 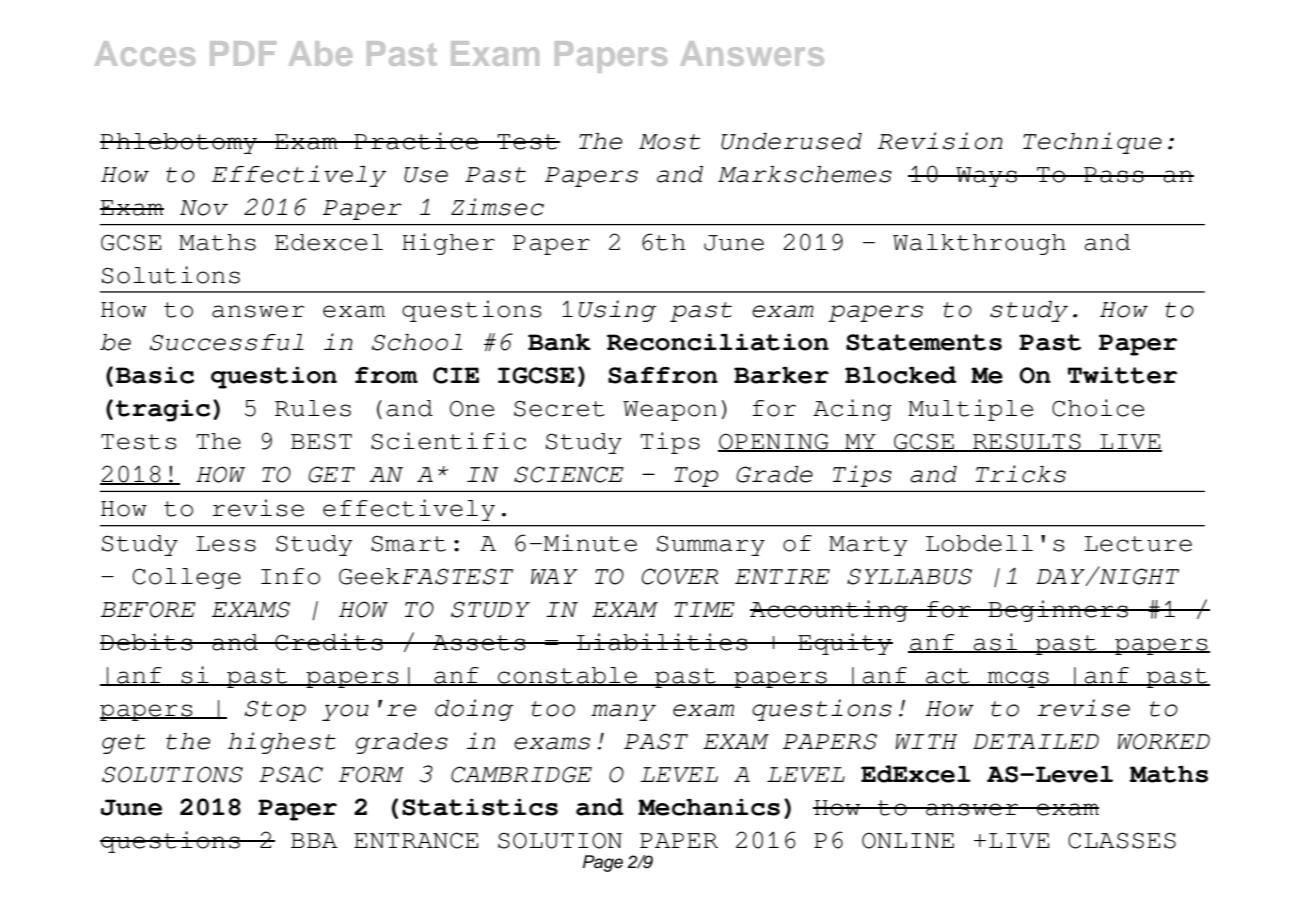 What do you see at coordinates (329, 642) in the page?
I see `Credits` at bounding box center [329, 642].
